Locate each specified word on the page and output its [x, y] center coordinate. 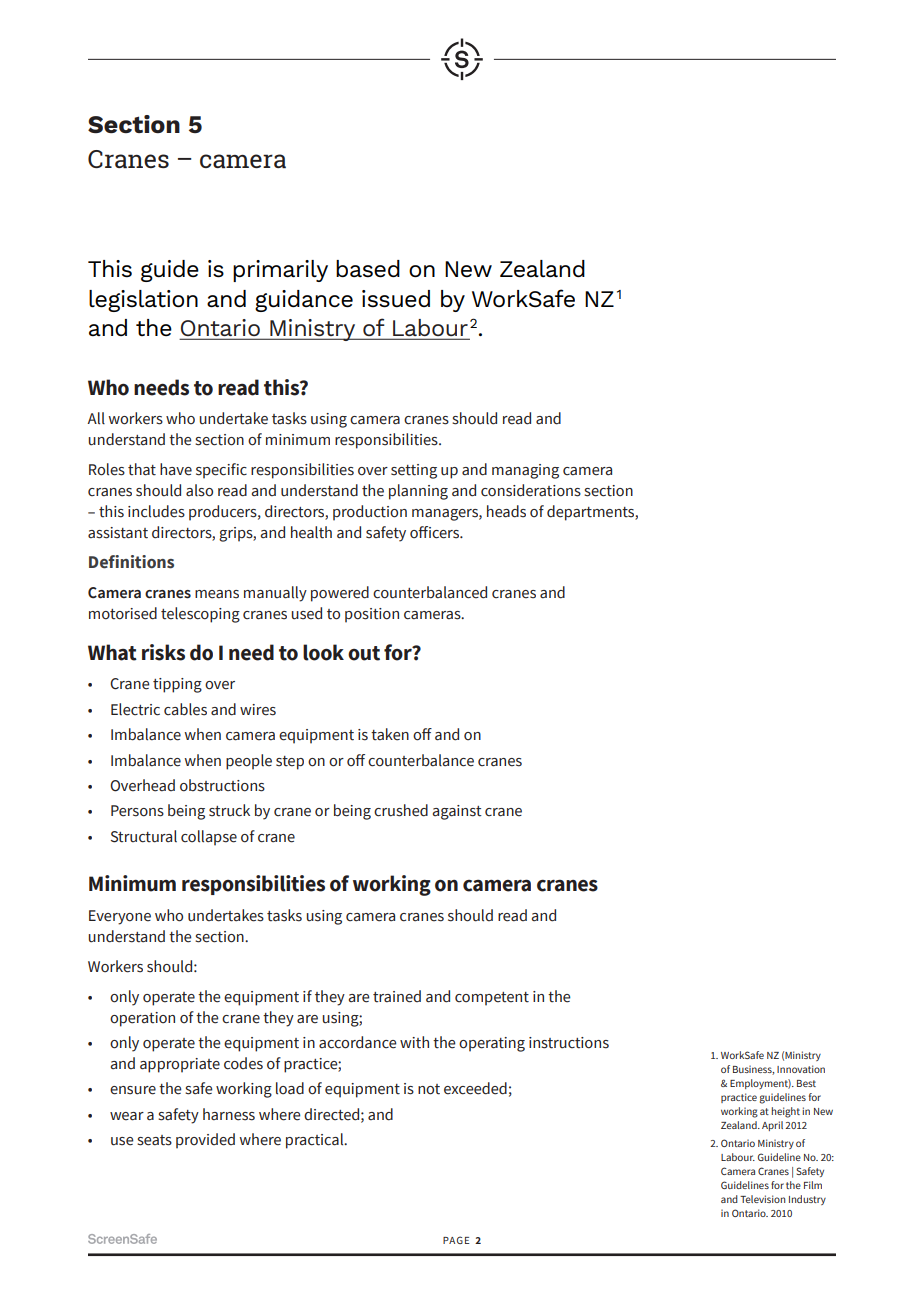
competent [492, 999]
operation [142, 1019]
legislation [143, 301]
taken [390, 734]
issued [396, 299]
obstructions [222, 785]
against [457, 812]
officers [436, 532]
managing [525, 471]
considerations [531, 490]
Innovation [801, 1069]
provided [205, 1141]
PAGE [456, 1240]
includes [156, 511]
